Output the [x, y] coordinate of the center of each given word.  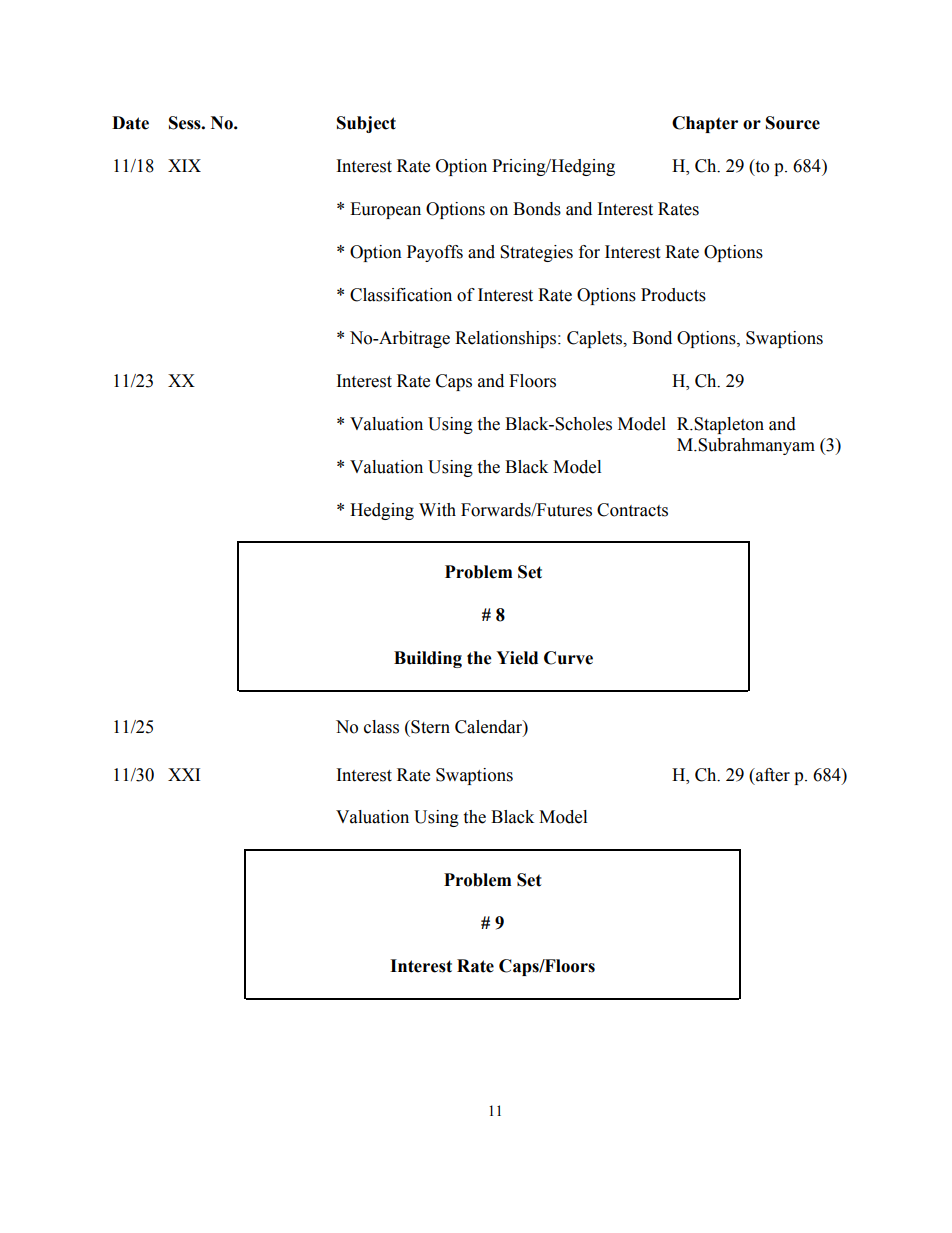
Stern [429, 727]
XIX [184, 165]
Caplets [595, 339]
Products [673, 295]
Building [428, 659]
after [772, 775]
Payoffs [435, 253]
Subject [366, 124]
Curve [568, 658]
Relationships [507, 339]
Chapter [705, 124]
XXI [184, 774]
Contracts [632, 510]
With [437, 510]
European [385, 210]
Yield [517, 658]
